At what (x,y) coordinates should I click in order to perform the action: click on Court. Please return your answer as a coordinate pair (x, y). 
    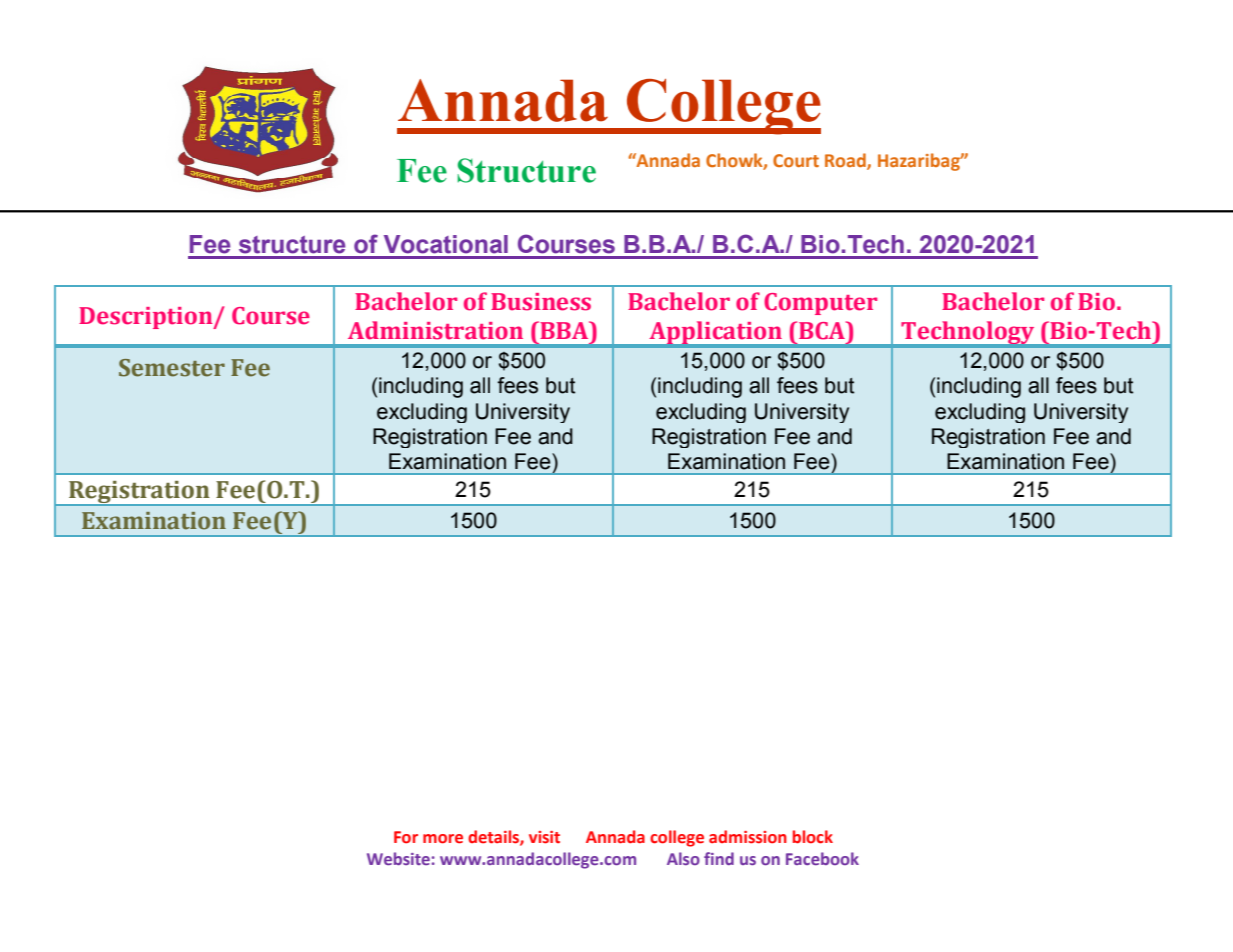
    Looking at the image, I should click on (796, 160).
